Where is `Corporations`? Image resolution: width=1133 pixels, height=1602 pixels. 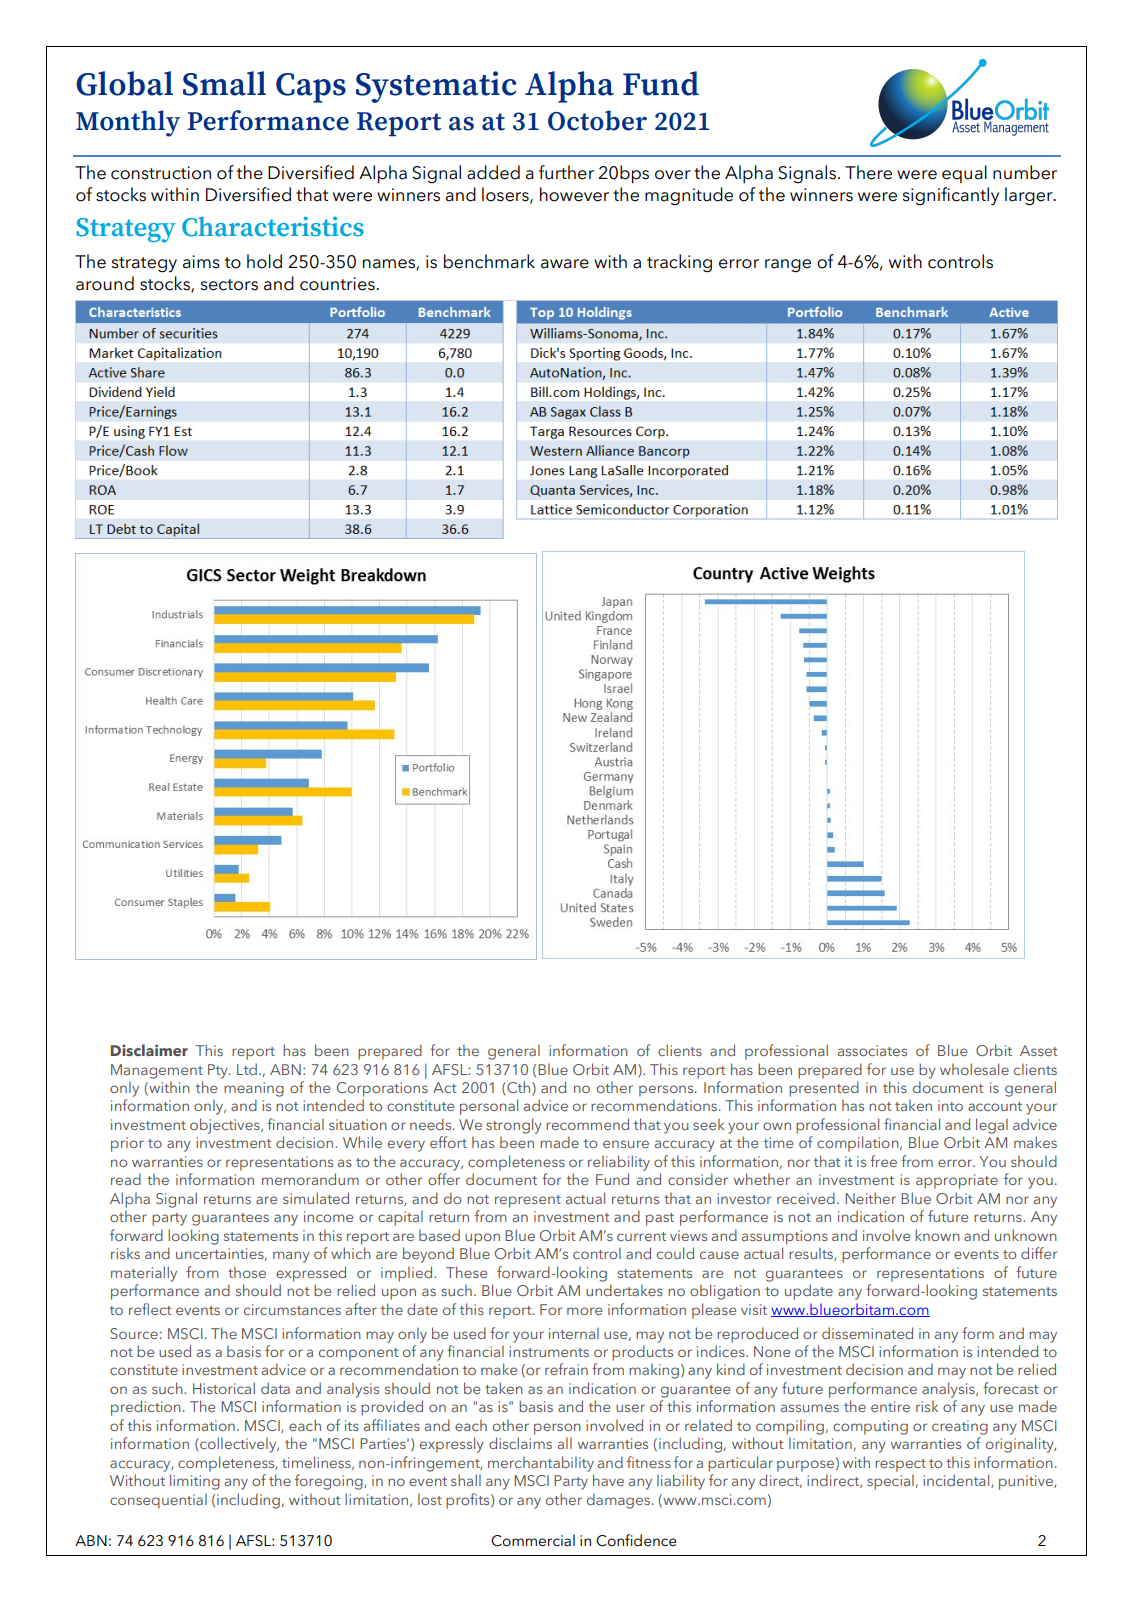
Corporations is located at coordinates (382, 1089).
